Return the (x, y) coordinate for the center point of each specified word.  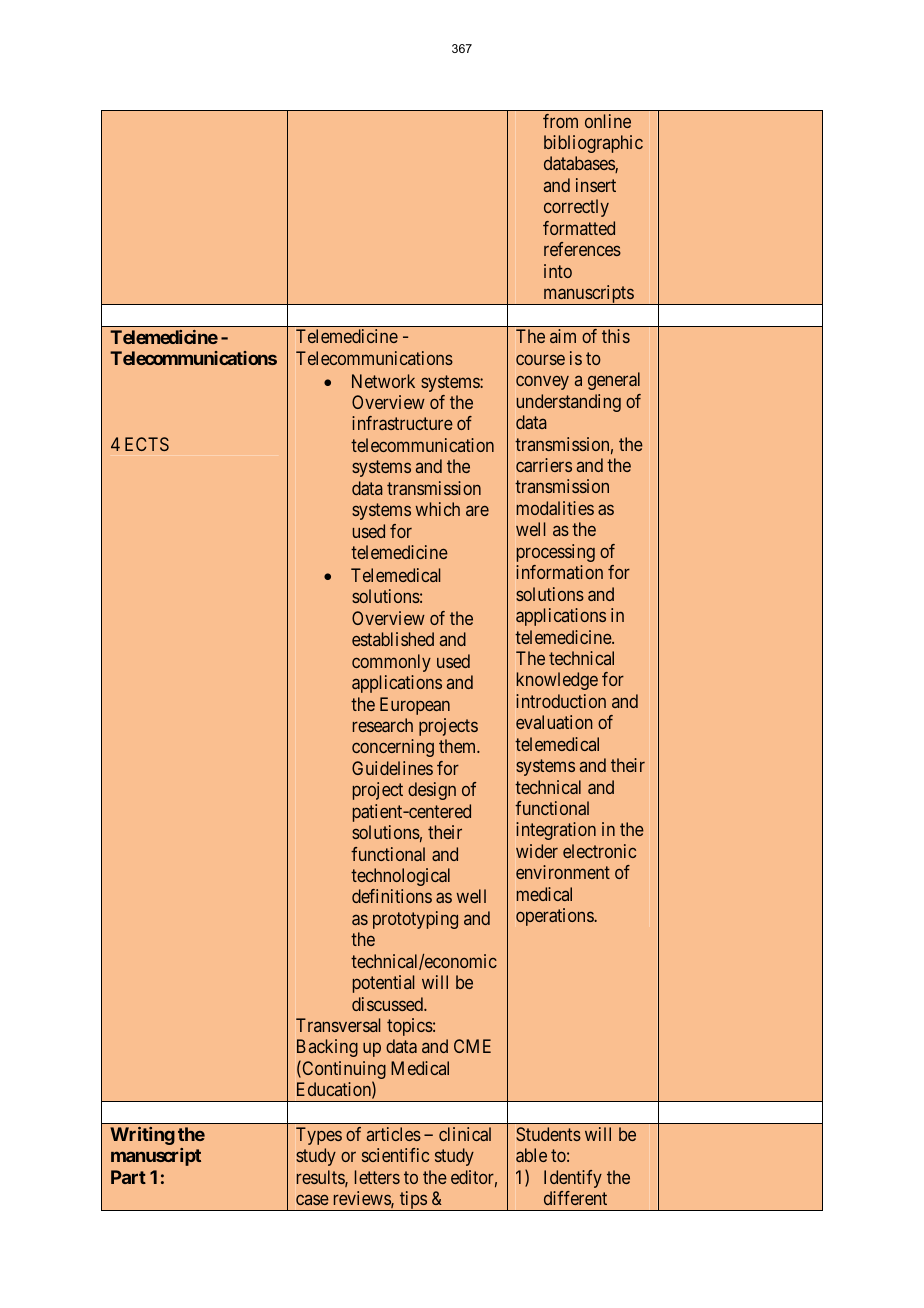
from (560, 121)
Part (128, 1177)
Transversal (338, 1025)
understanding (569, 403)
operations (555, 917)
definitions (392, 896)
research (383, 725)
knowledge (557, 681)
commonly (391, 663)
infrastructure (402, 423)
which (438, 509)
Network (383, 381)
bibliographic (593, 144)
